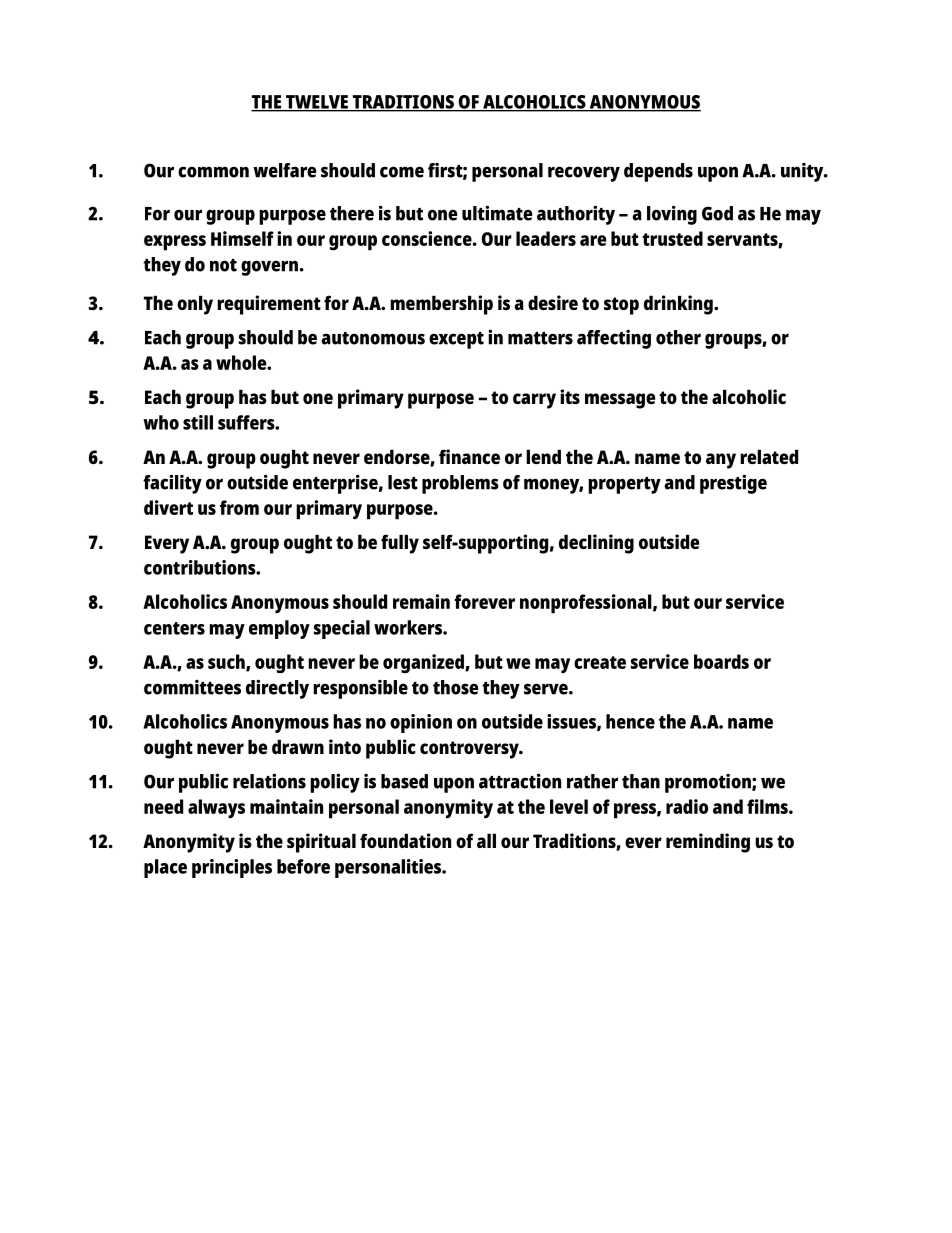  I want to click on all, so click(486, 840).
